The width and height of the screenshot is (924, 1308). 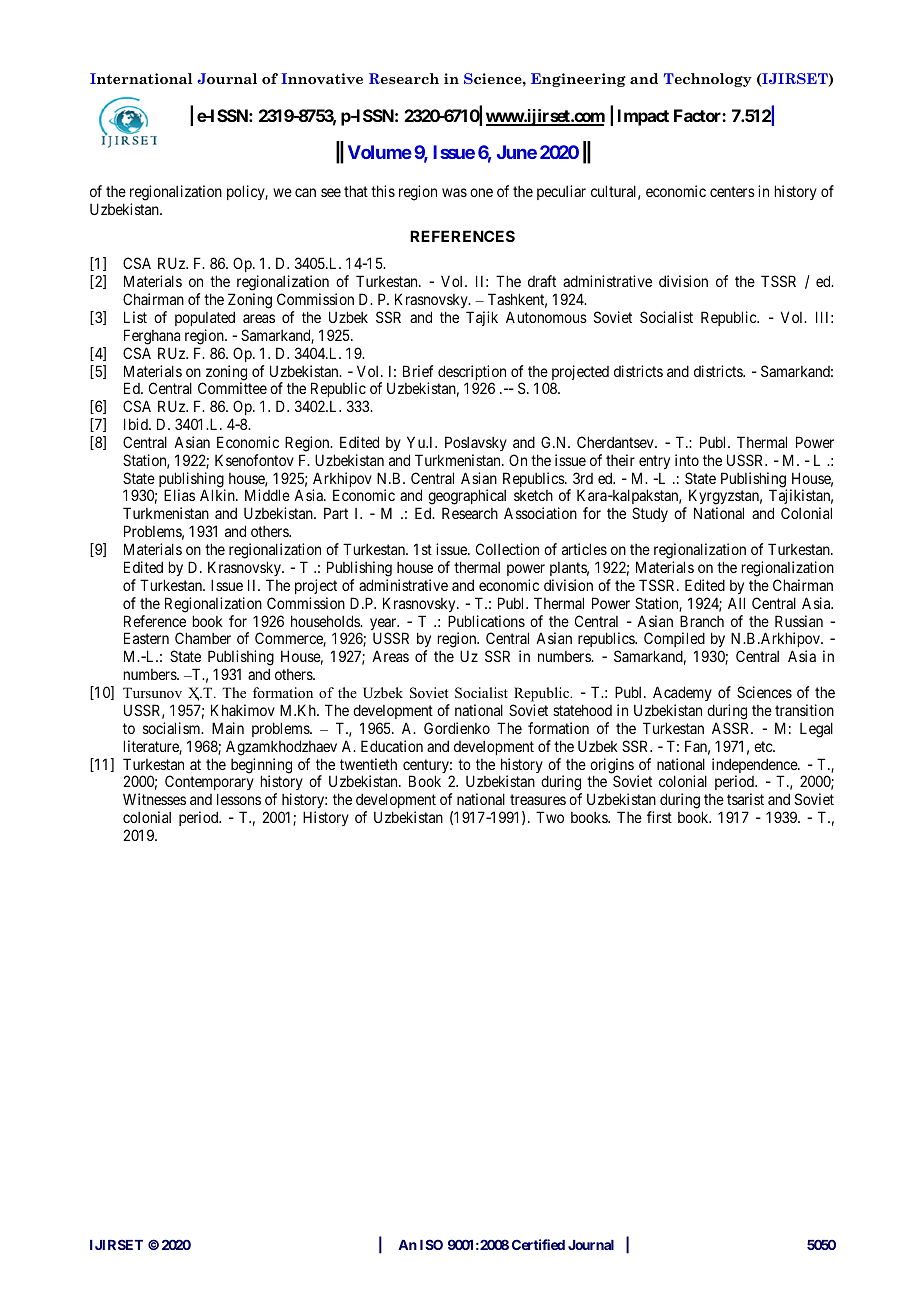 What do you see at coordinates (322, 79) in the screenshot?
I see `Innovative` at bounding box center [322, 79].
